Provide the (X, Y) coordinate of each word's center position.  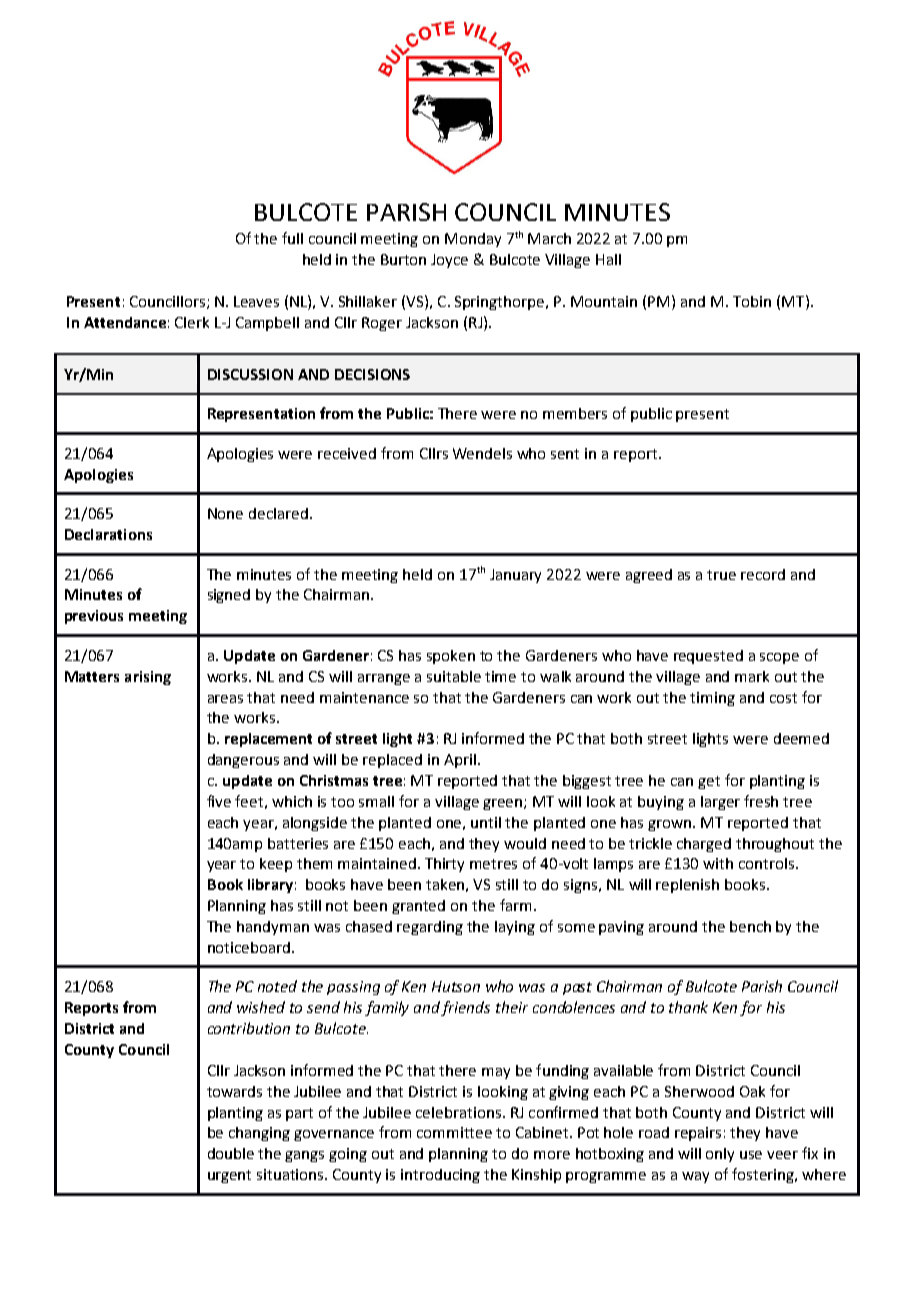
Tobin (752, 301)
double (231, 1153)
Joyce (449, 261)
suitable (454, 676)
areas (225, 699)
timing (712, 699)
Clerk (192, 322)
